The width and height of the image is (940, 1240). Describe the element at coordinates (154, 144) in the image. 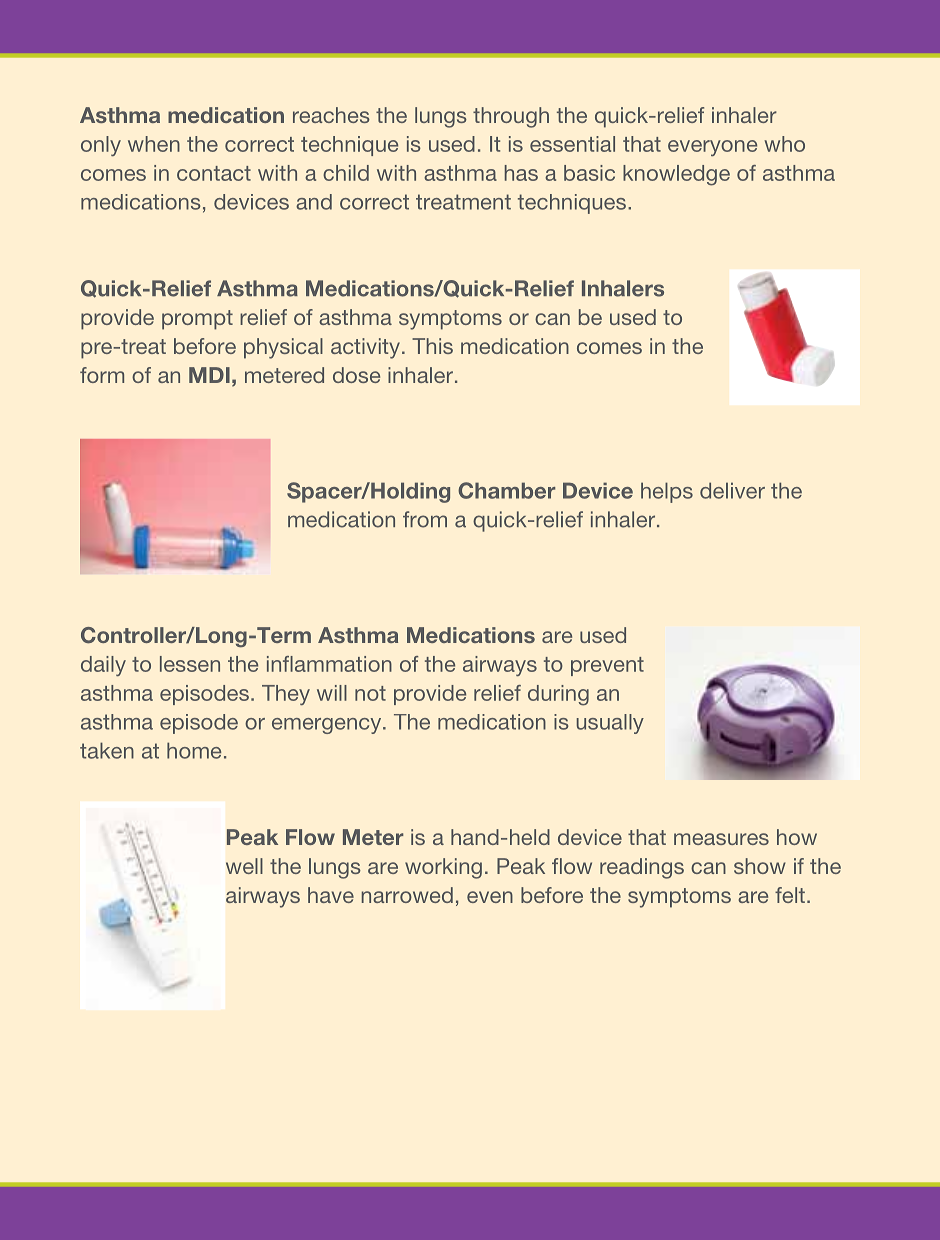

I see `when` at that location.
